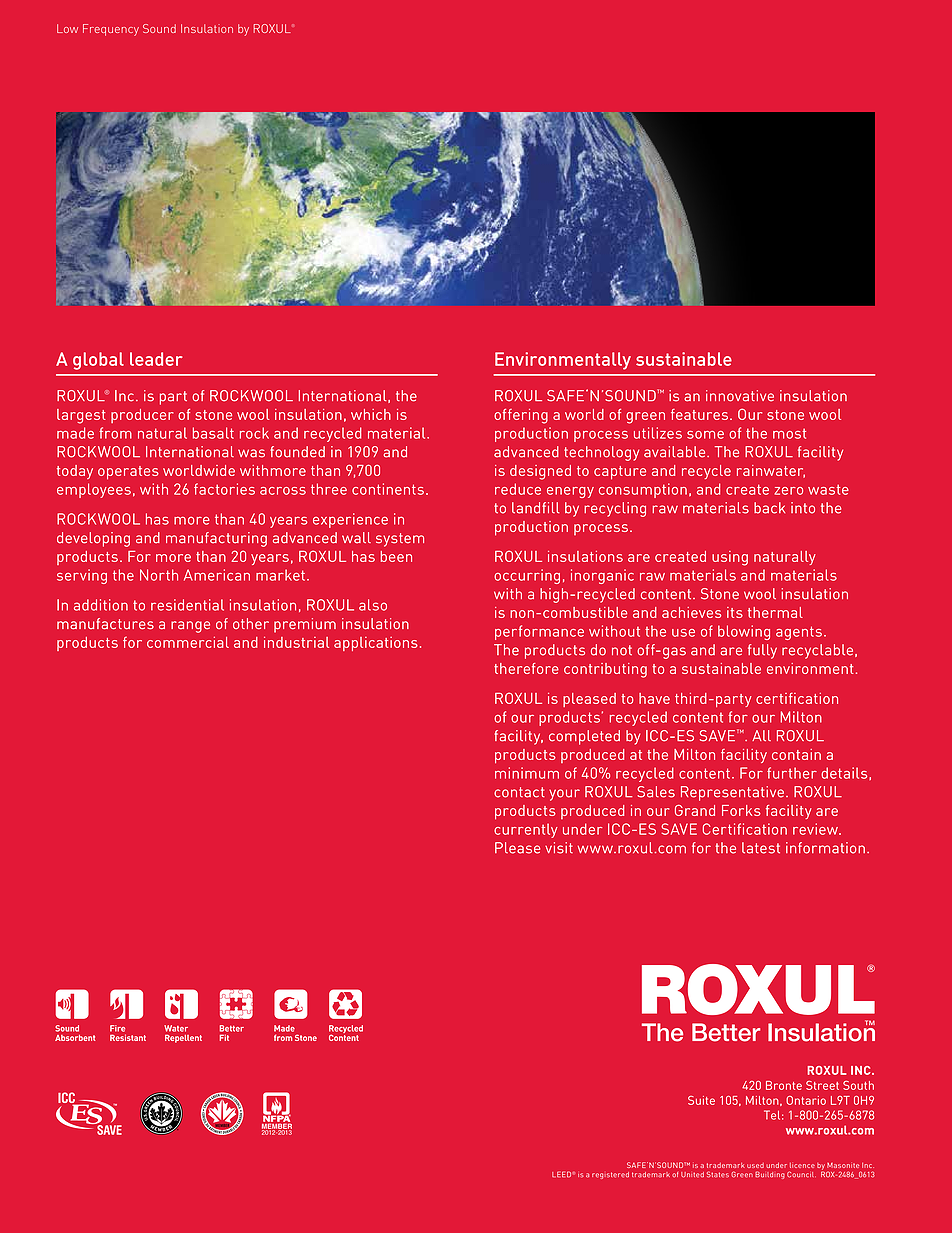  I want to click on most, so click(789, 433).
